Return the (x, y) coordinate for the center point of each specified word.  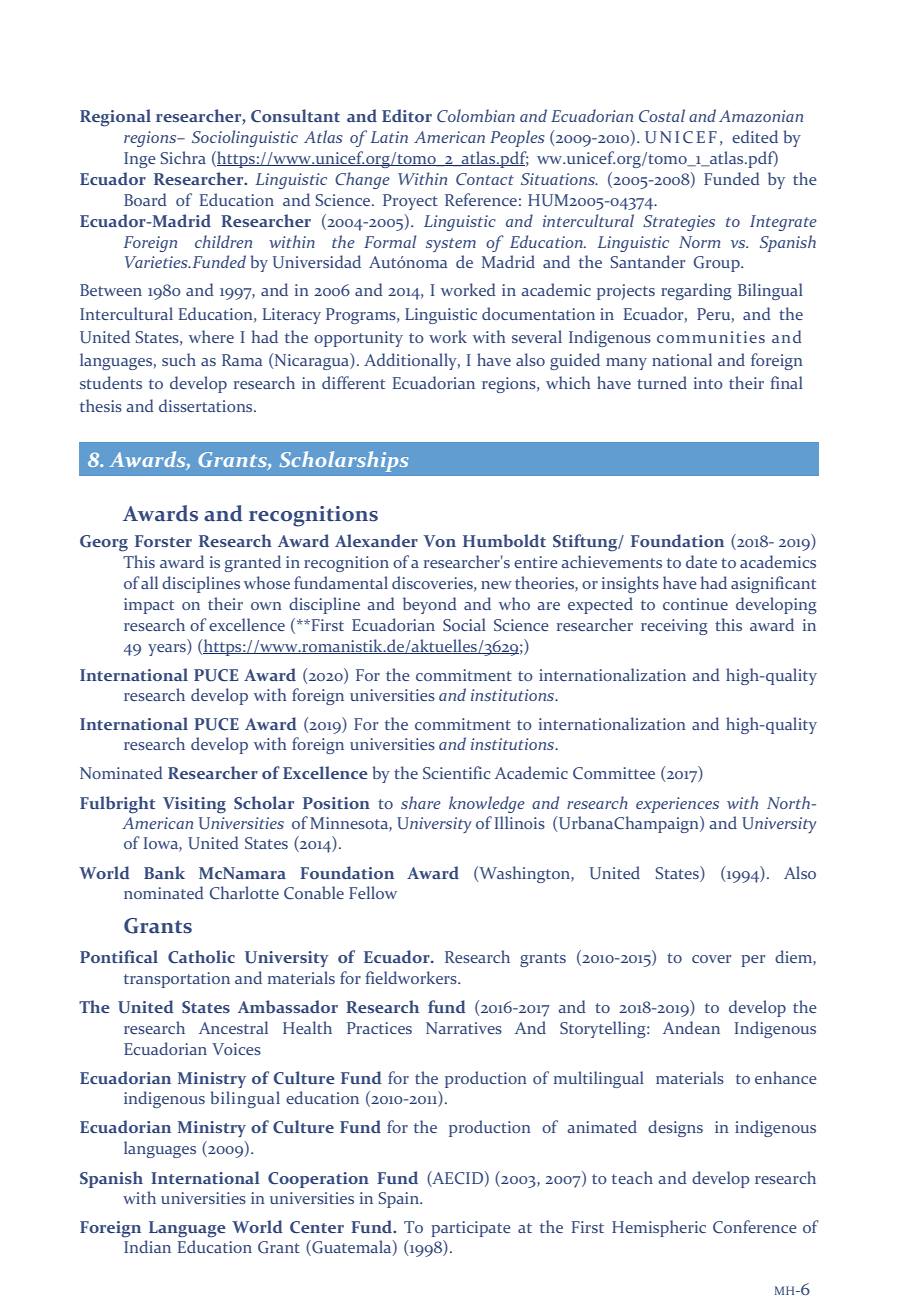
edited (755, 136)
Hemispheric (659, 1228)
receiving (674, 627)
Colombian (476, 115)
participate (471, 1229)
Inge (140, 160)
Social (464, 624)
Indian (147, 1246)
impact (149, 606)
